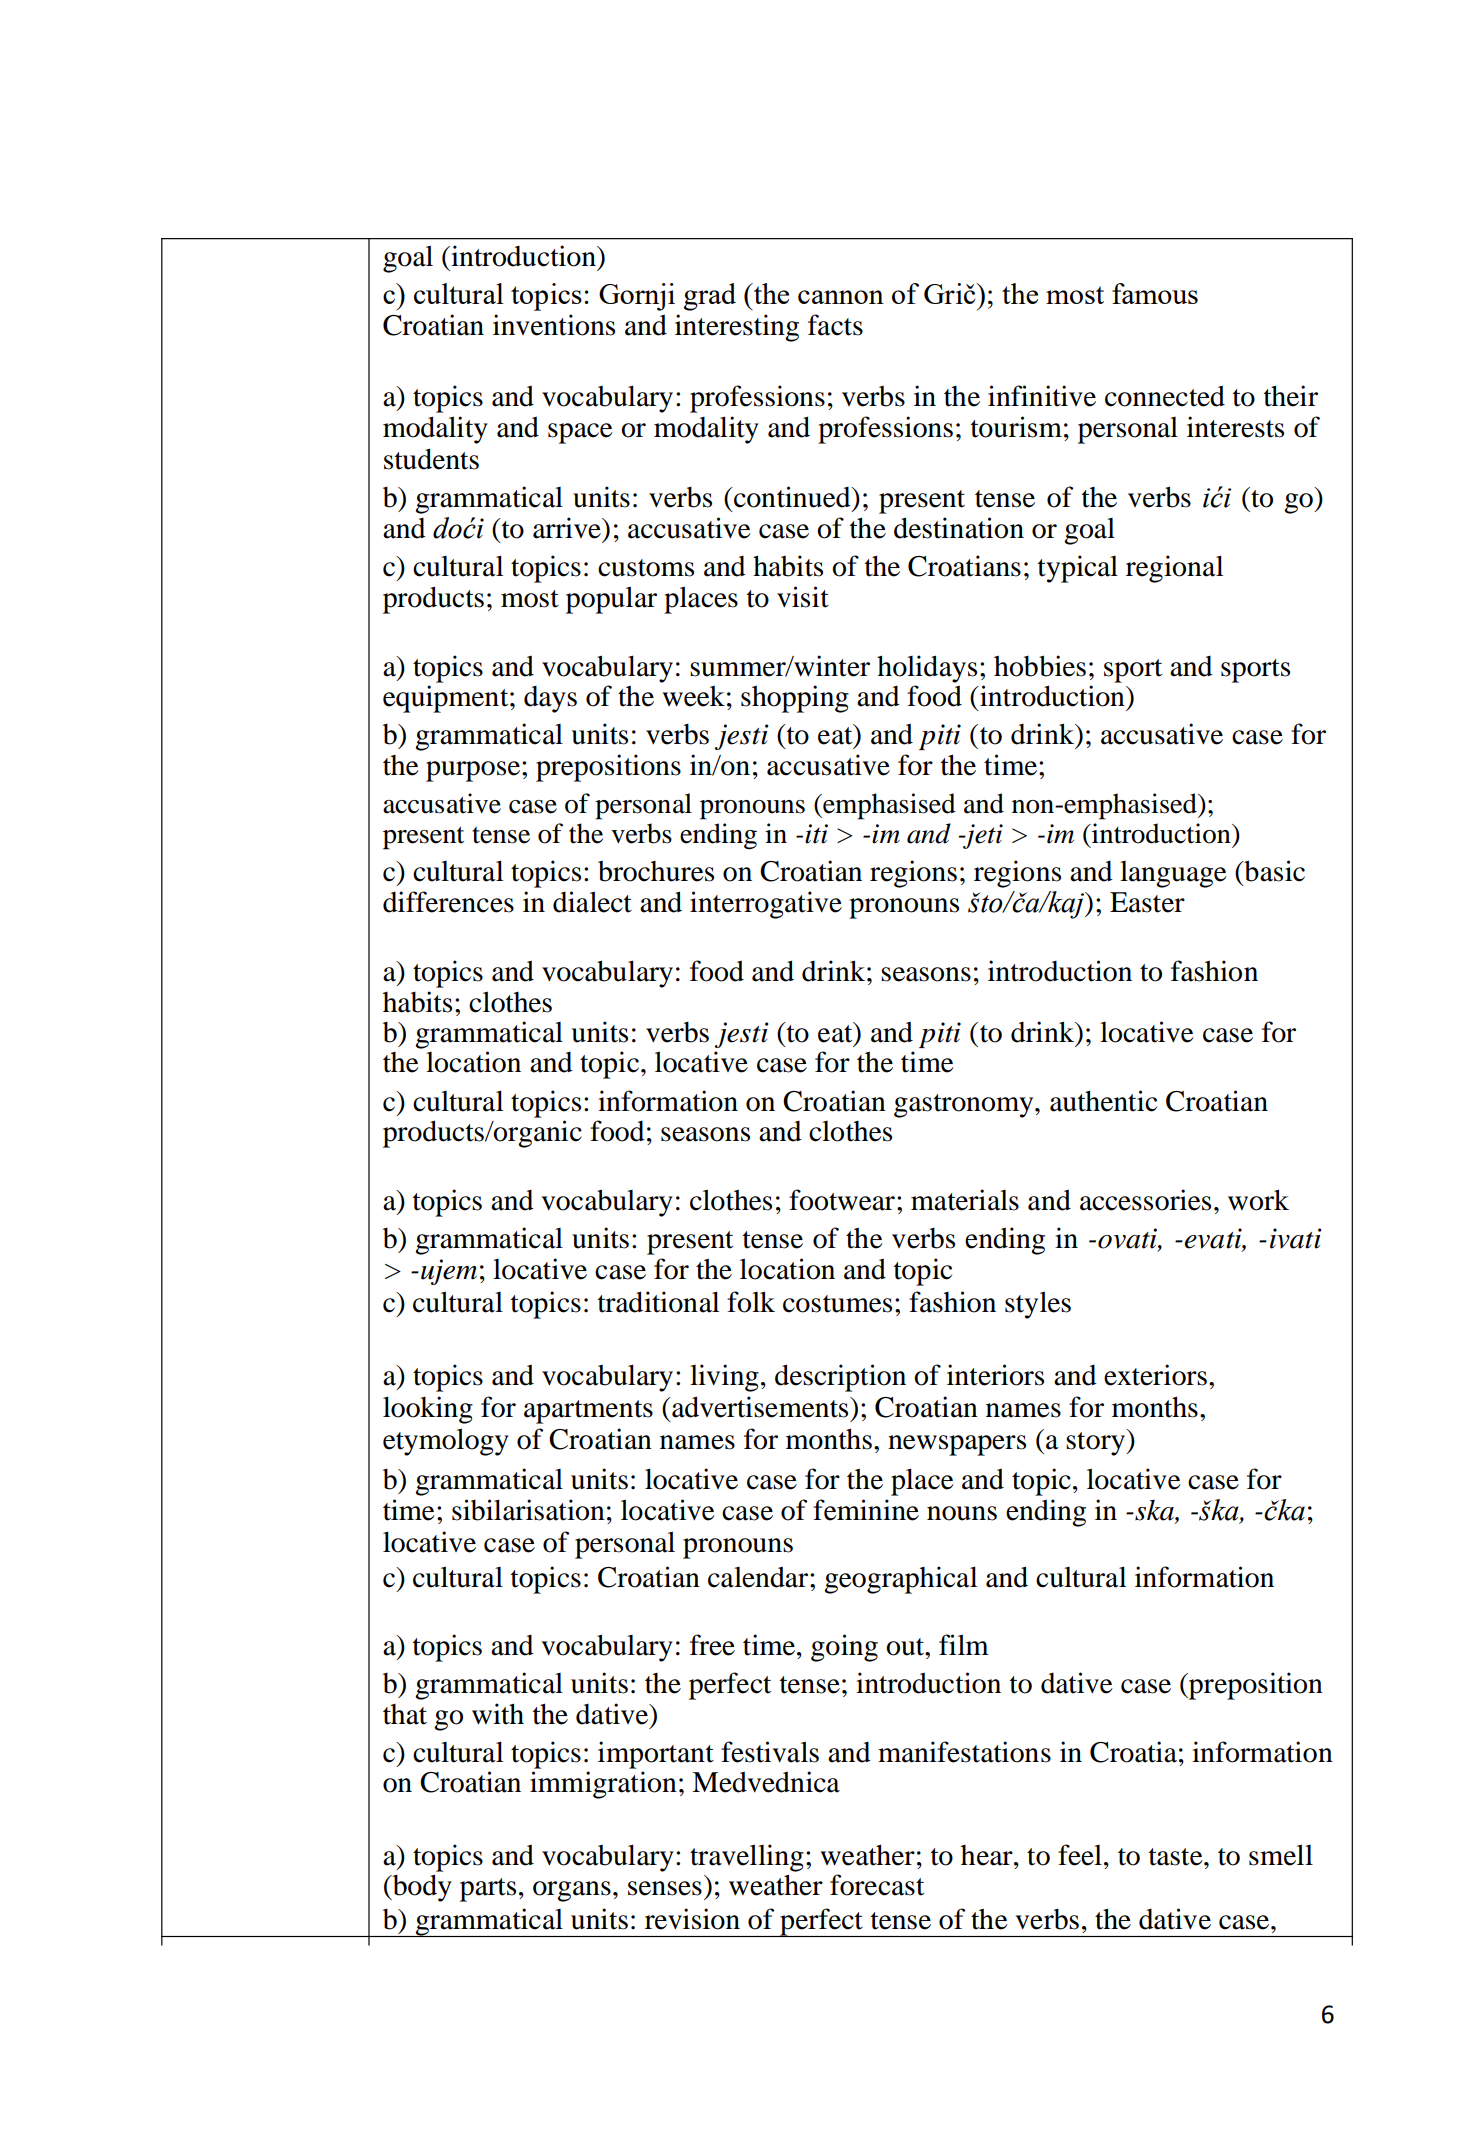 Image resolution: width=1478 pixels, height=2153 pixels. Describe the element at coordinates (611, 600) in the document. I see `popular` at that location.
